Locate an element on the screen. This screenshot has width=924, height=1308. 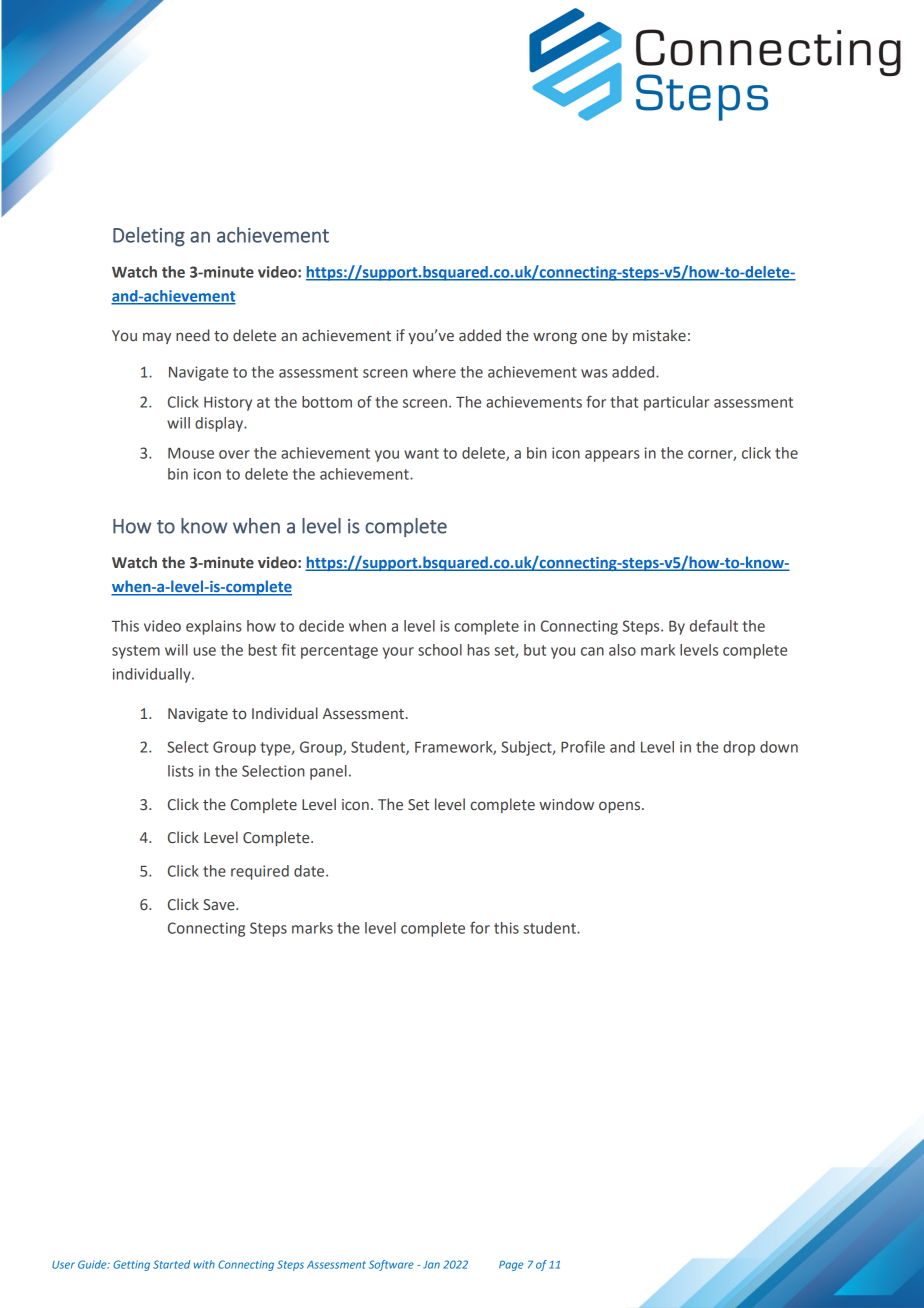
mistake is located at coordinates (659, 335).
